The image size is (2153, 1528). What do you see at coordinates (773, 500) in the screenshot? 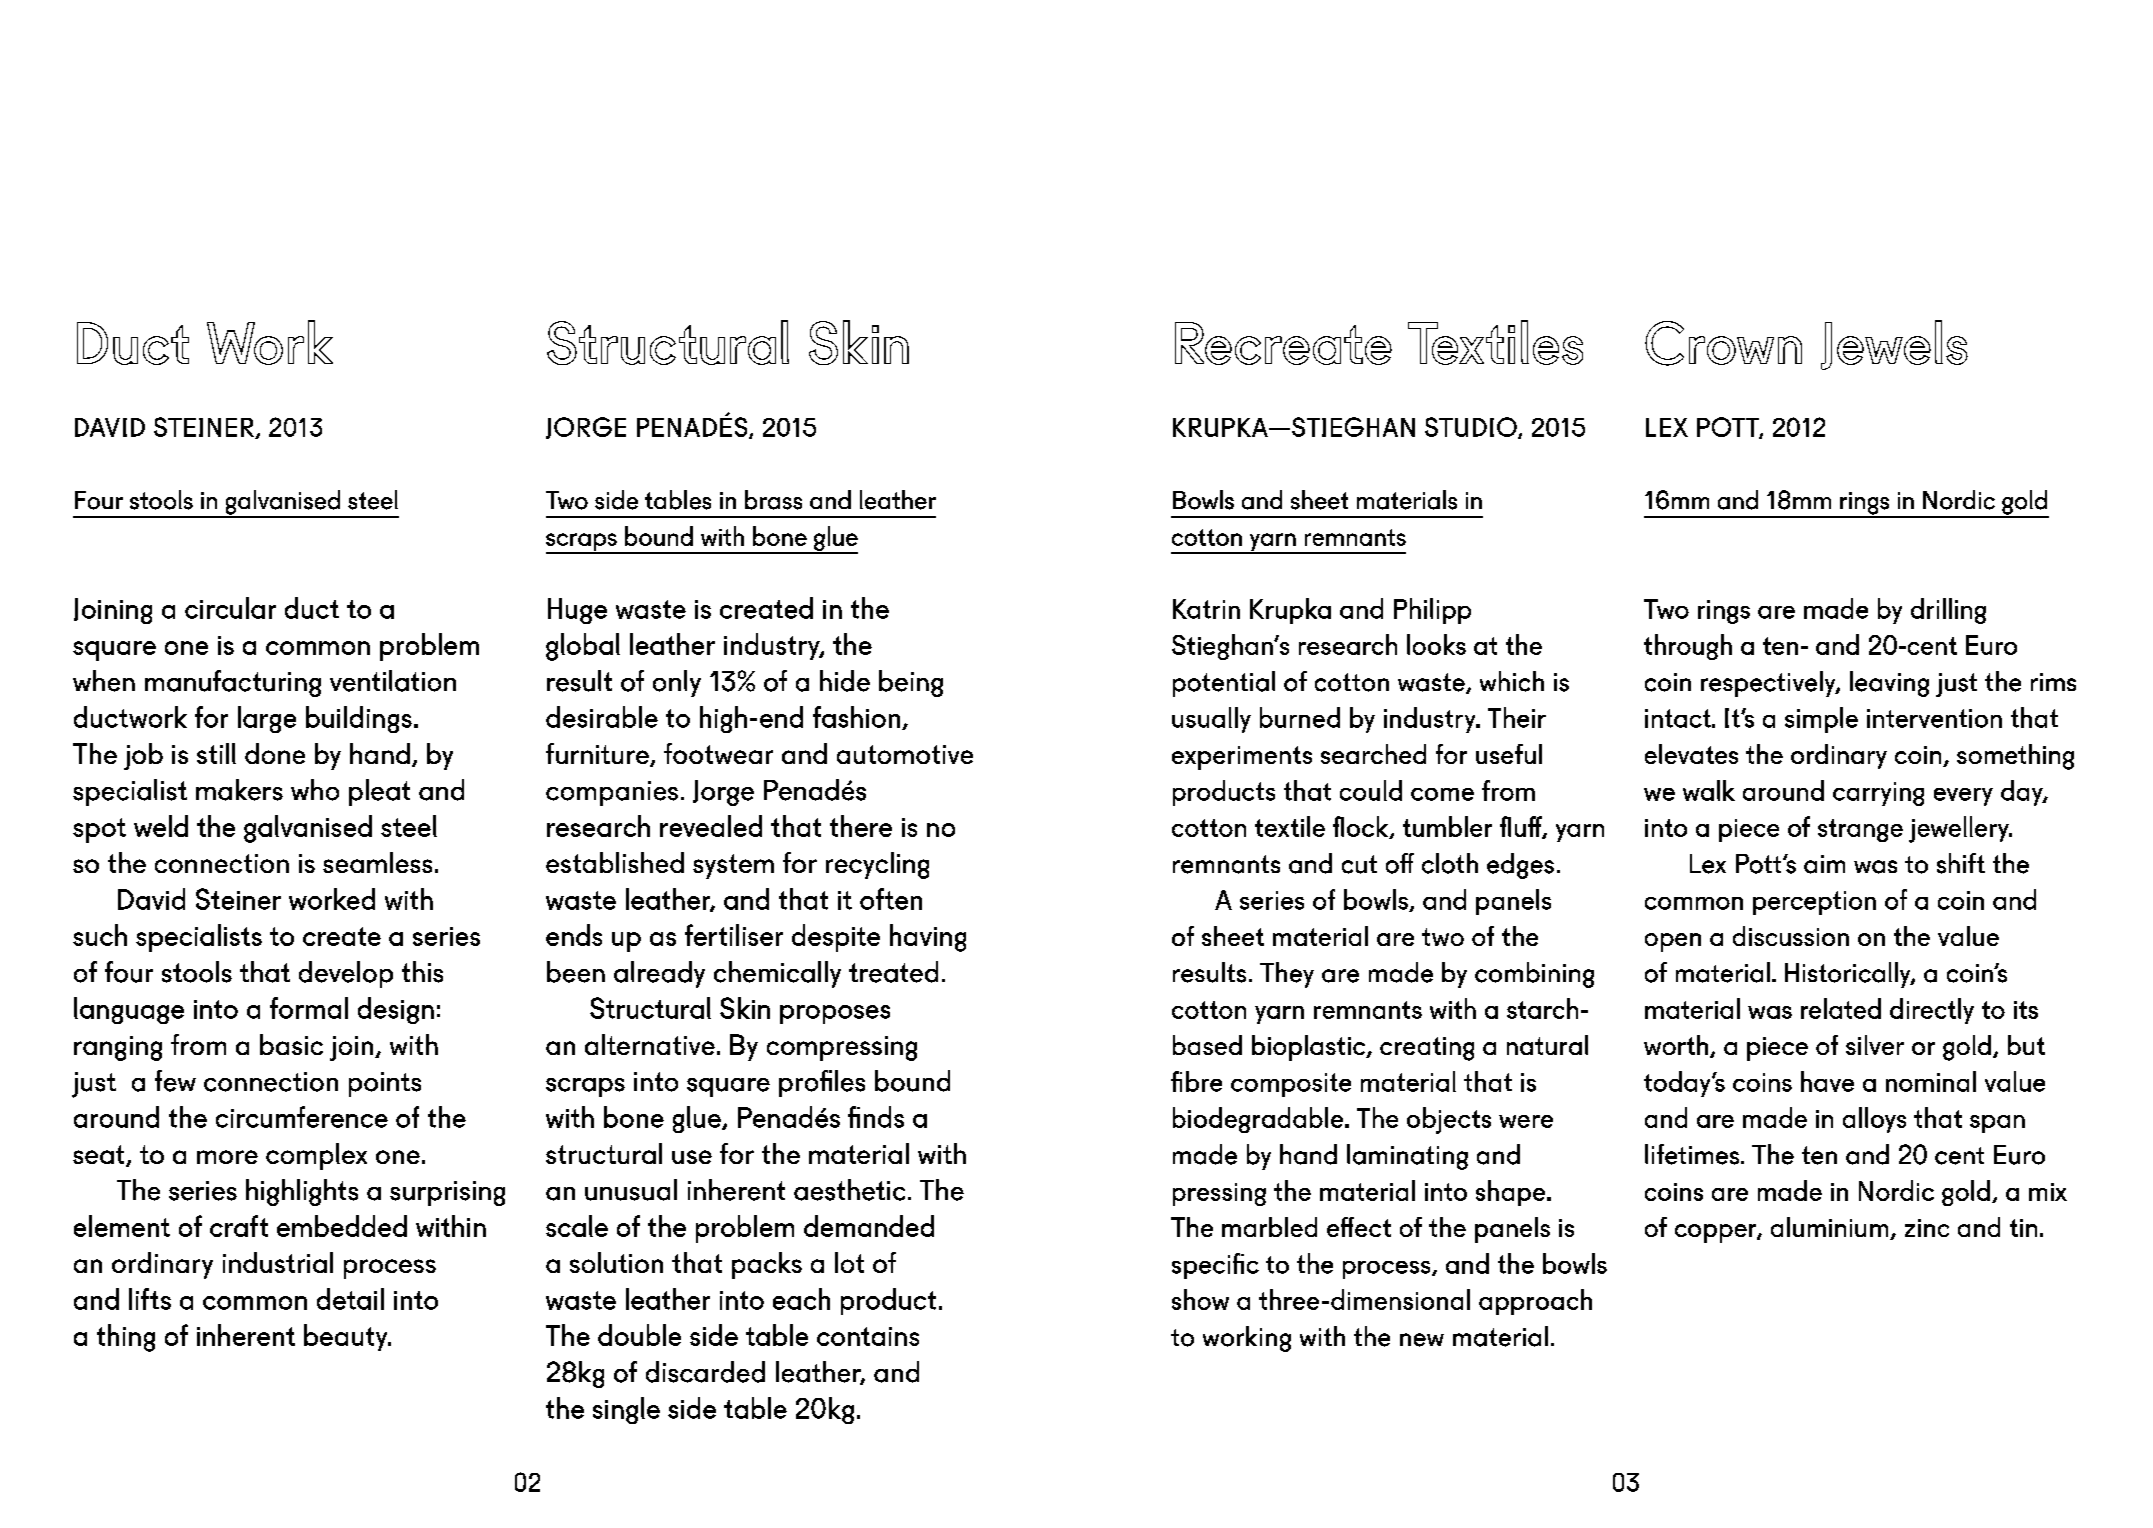
I see `brass` at bounding box center [773, 500].
